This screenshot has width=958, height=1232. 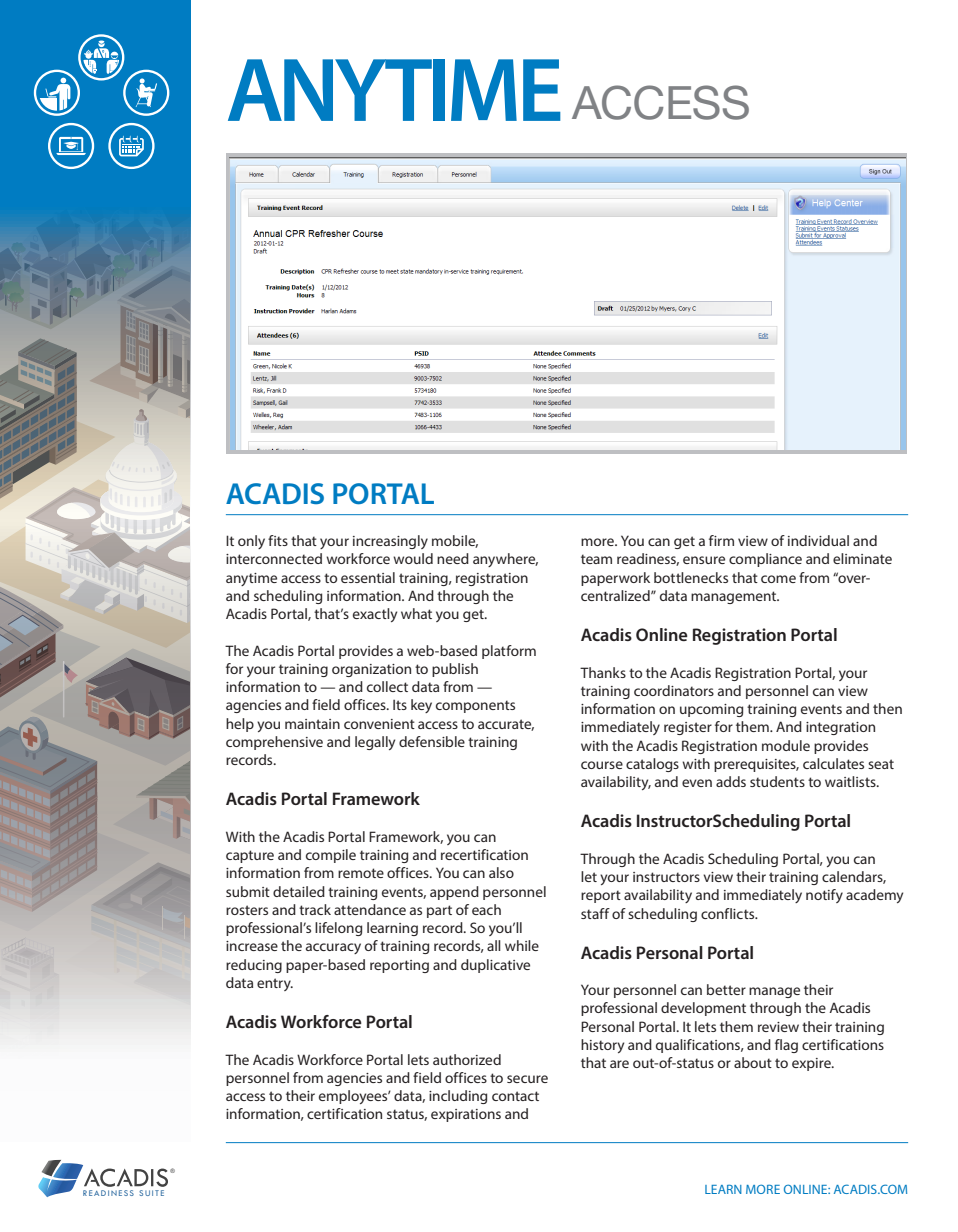 I want to click on notify, so click(x=824, y=896).
